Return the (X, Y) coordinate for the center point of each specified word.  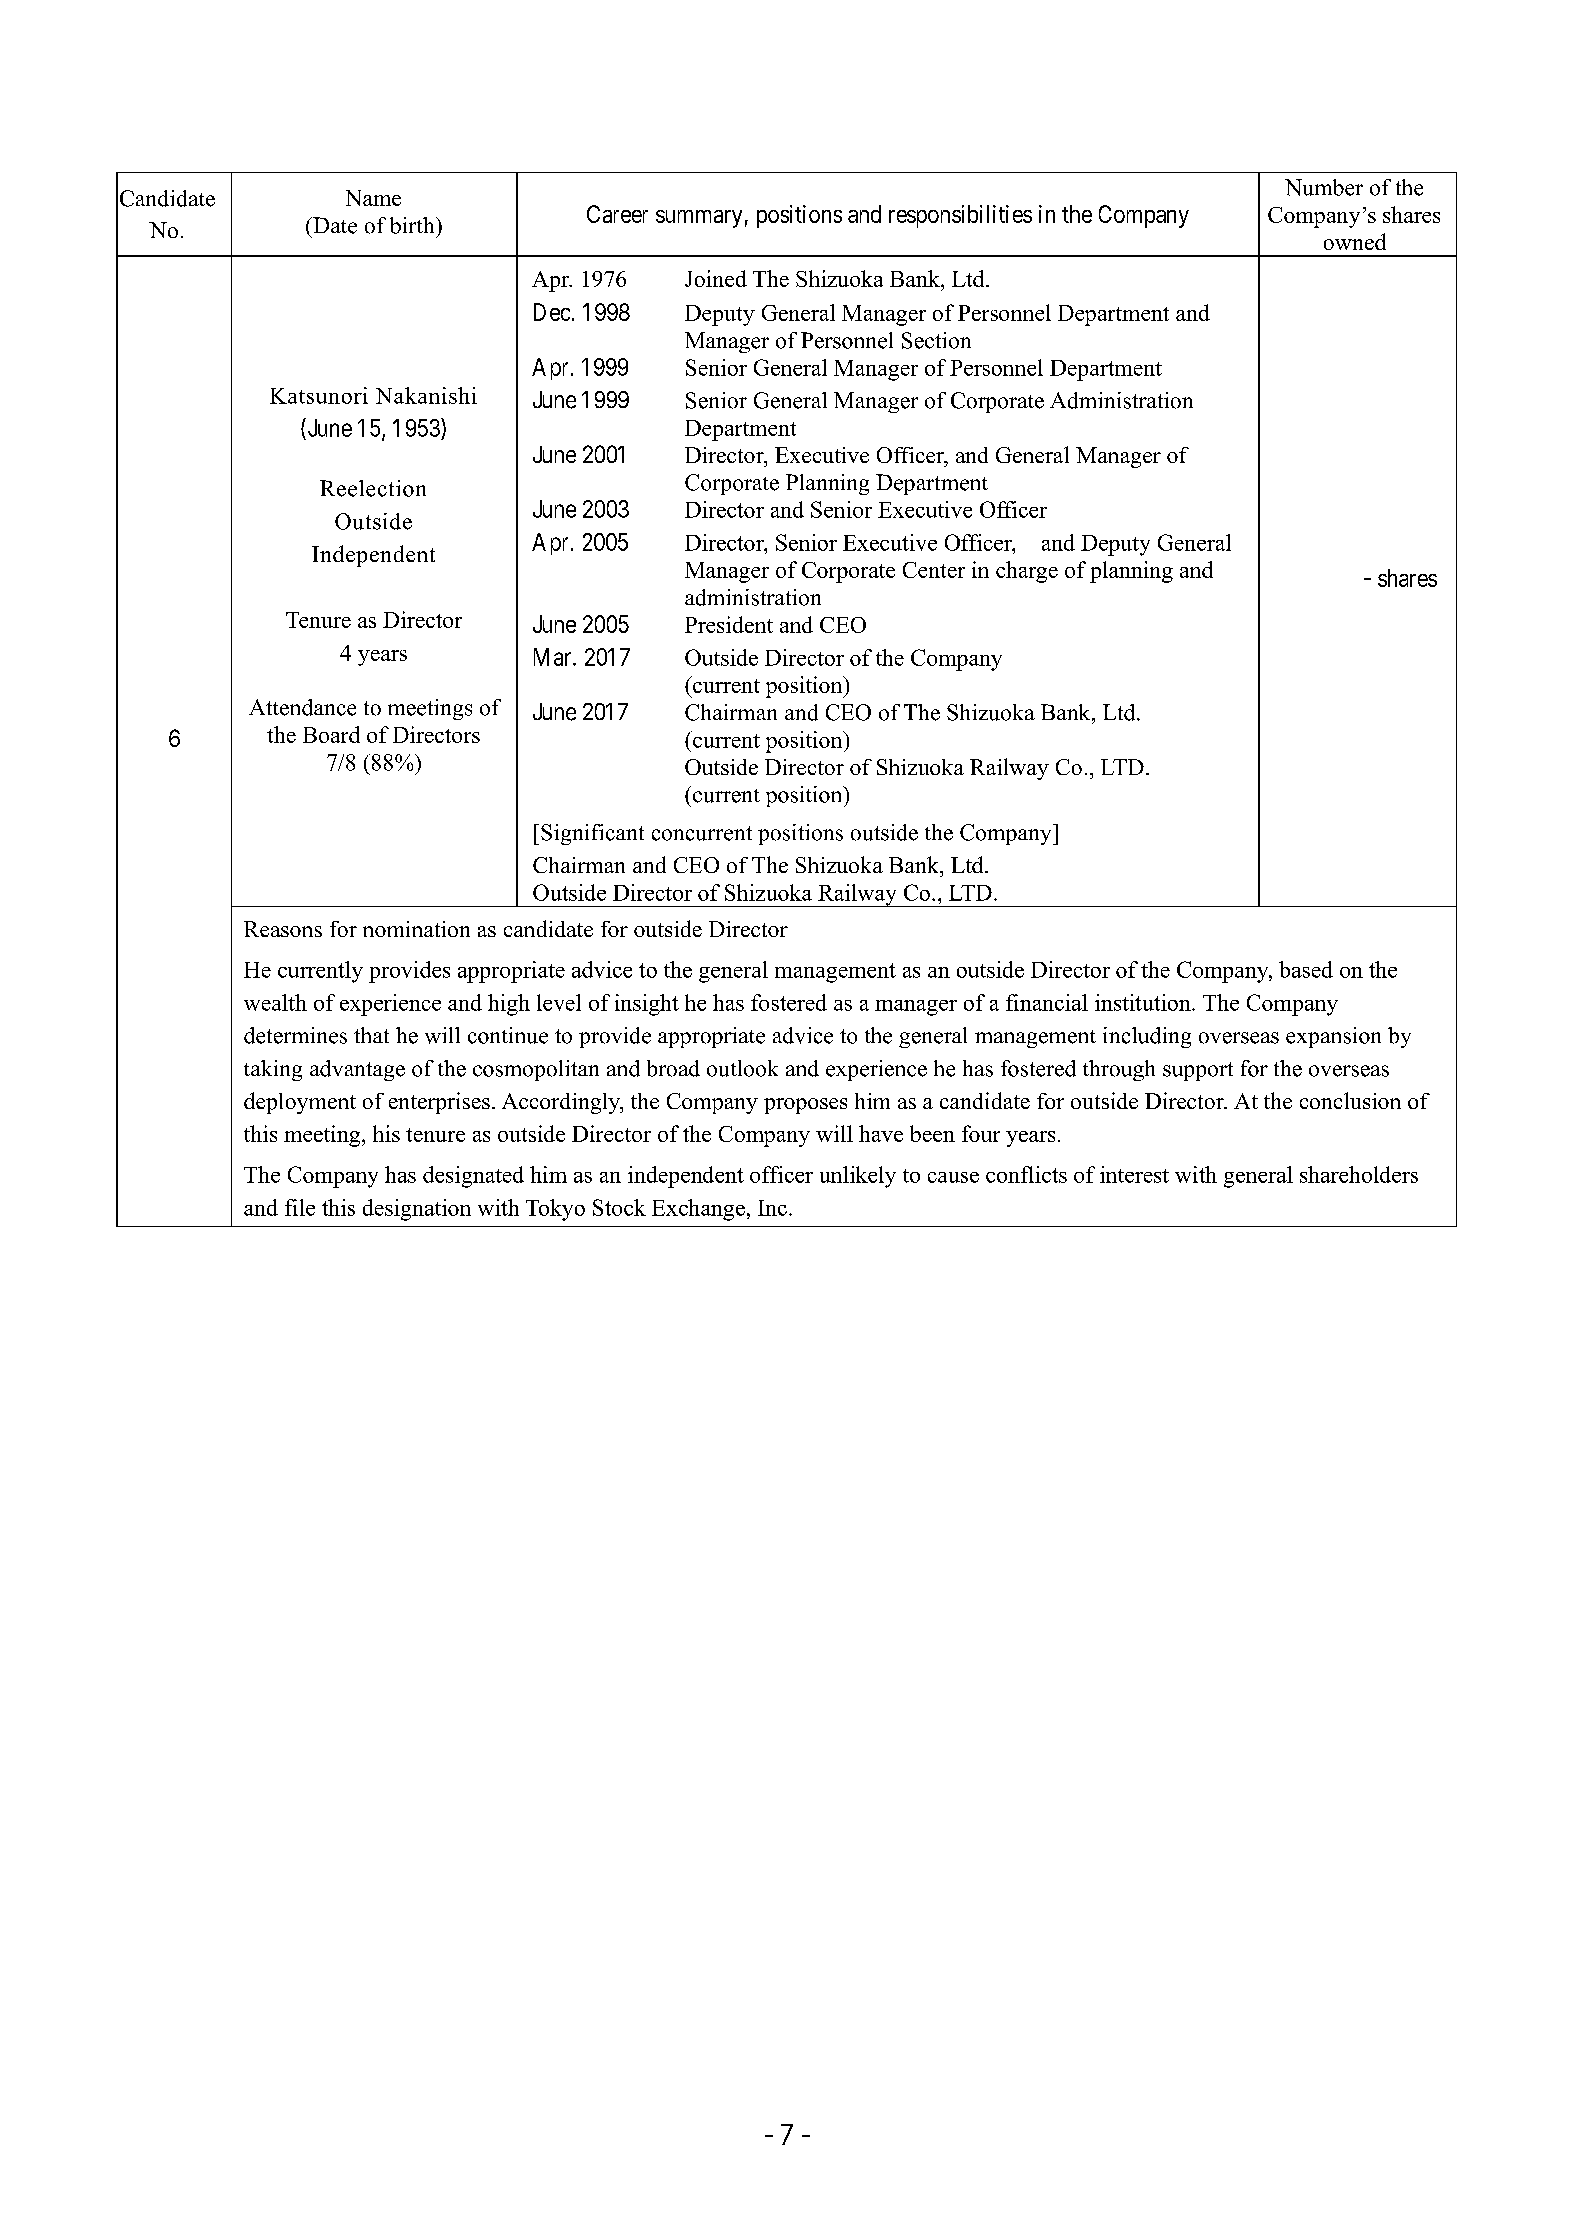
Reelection (373, 488)
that (371, 1035)
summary (699, 219)
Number (1324, 187)
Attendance (302, 707)
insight (647, 1005)
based (1306, 969)
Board (331, 734)
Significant (592, 834)
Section (936, 340)
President (729, 624)
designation (417, 1210)
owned (1355, 241)
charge (1027, 572)
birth (413, 225)
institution (1144, 1002)
